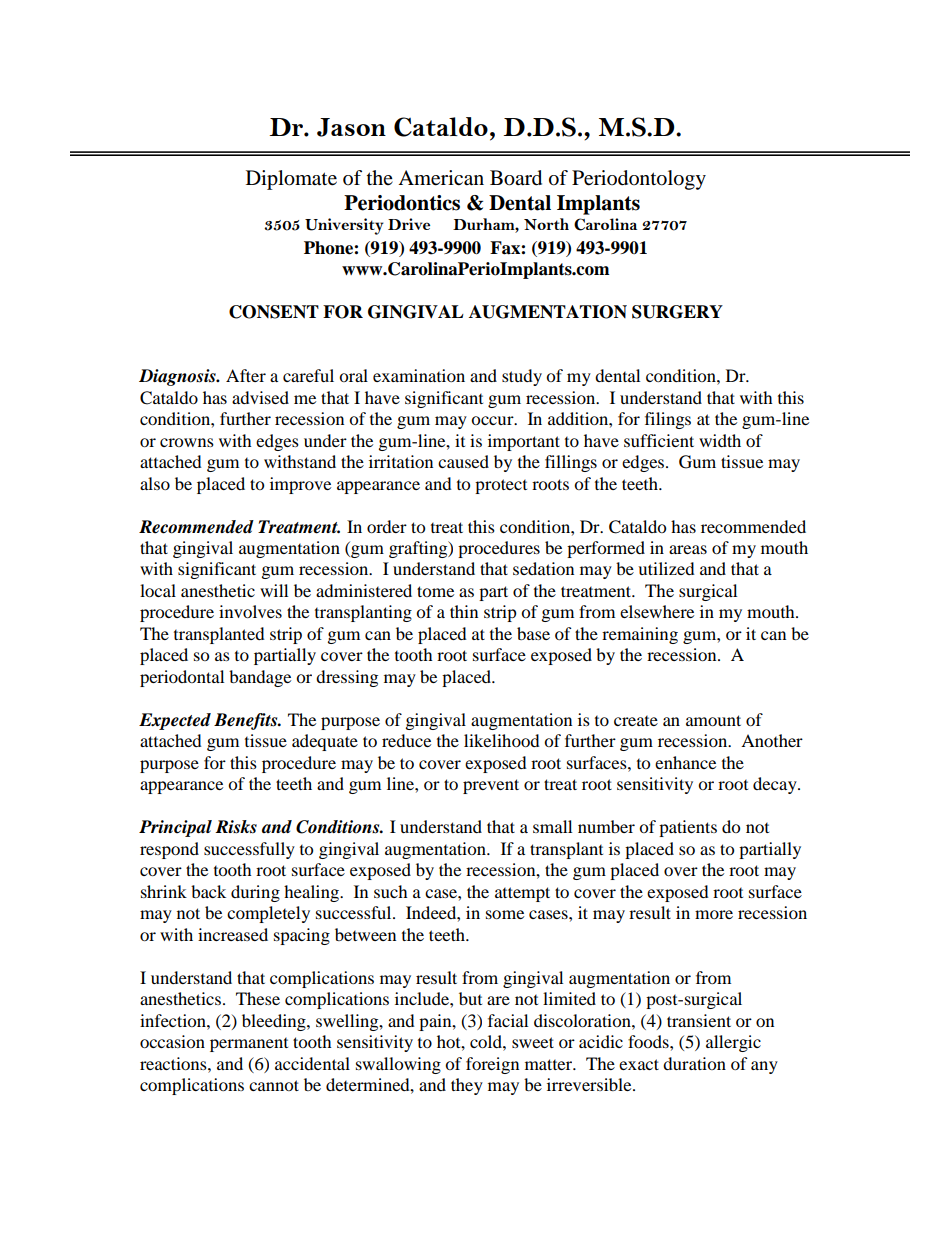 The width and height of the screenshot is (952, 1233). What do you see at coordinates (250, 611) in the screenshot?
I see `involves` at bounding box center [250, 611].
